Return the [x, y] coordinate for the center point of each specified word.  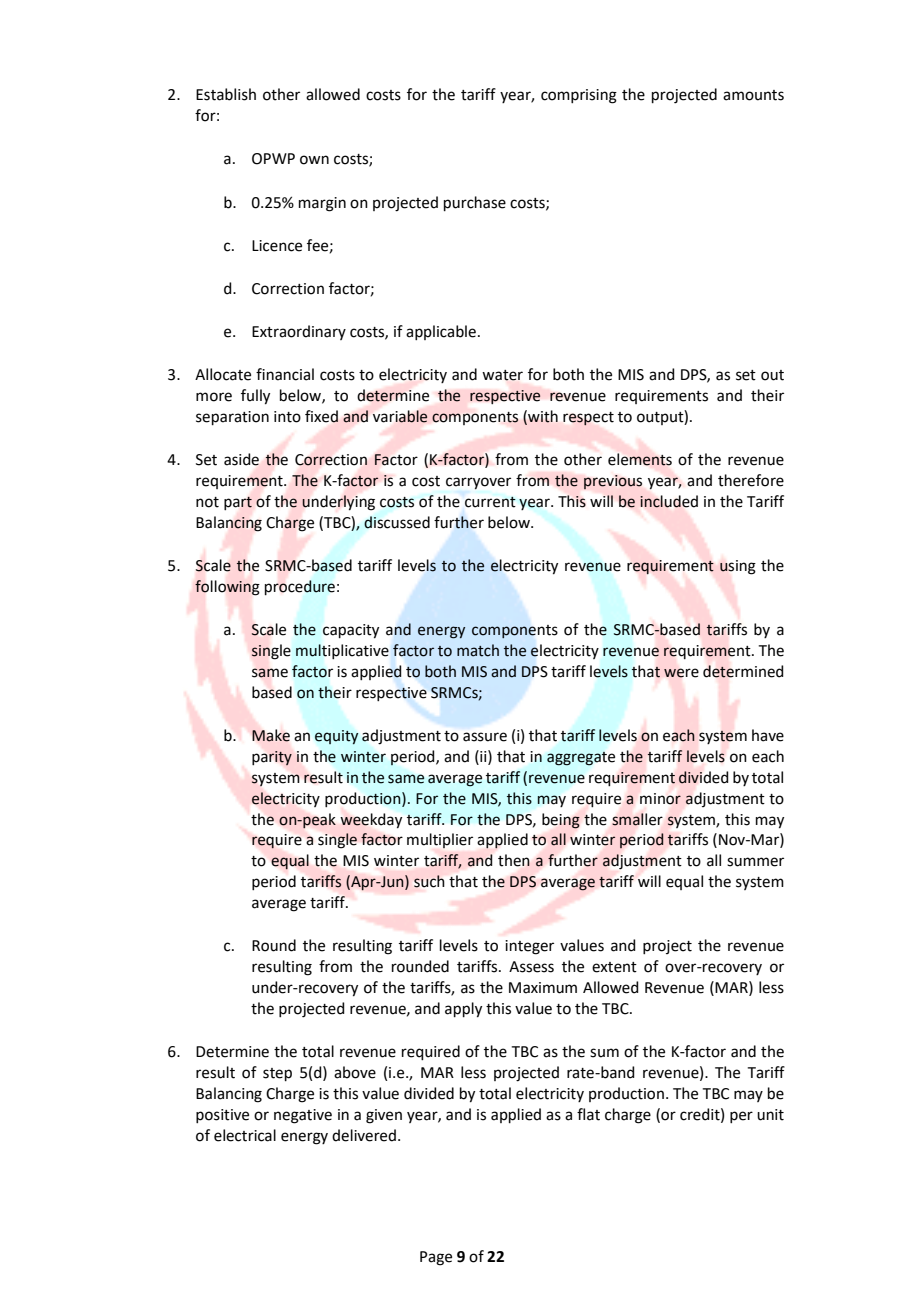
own [314, 160]
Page [436, 1258]
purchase [475, 203]
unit [770, 1115]
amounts [753, 95]
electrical [245, 1135]
